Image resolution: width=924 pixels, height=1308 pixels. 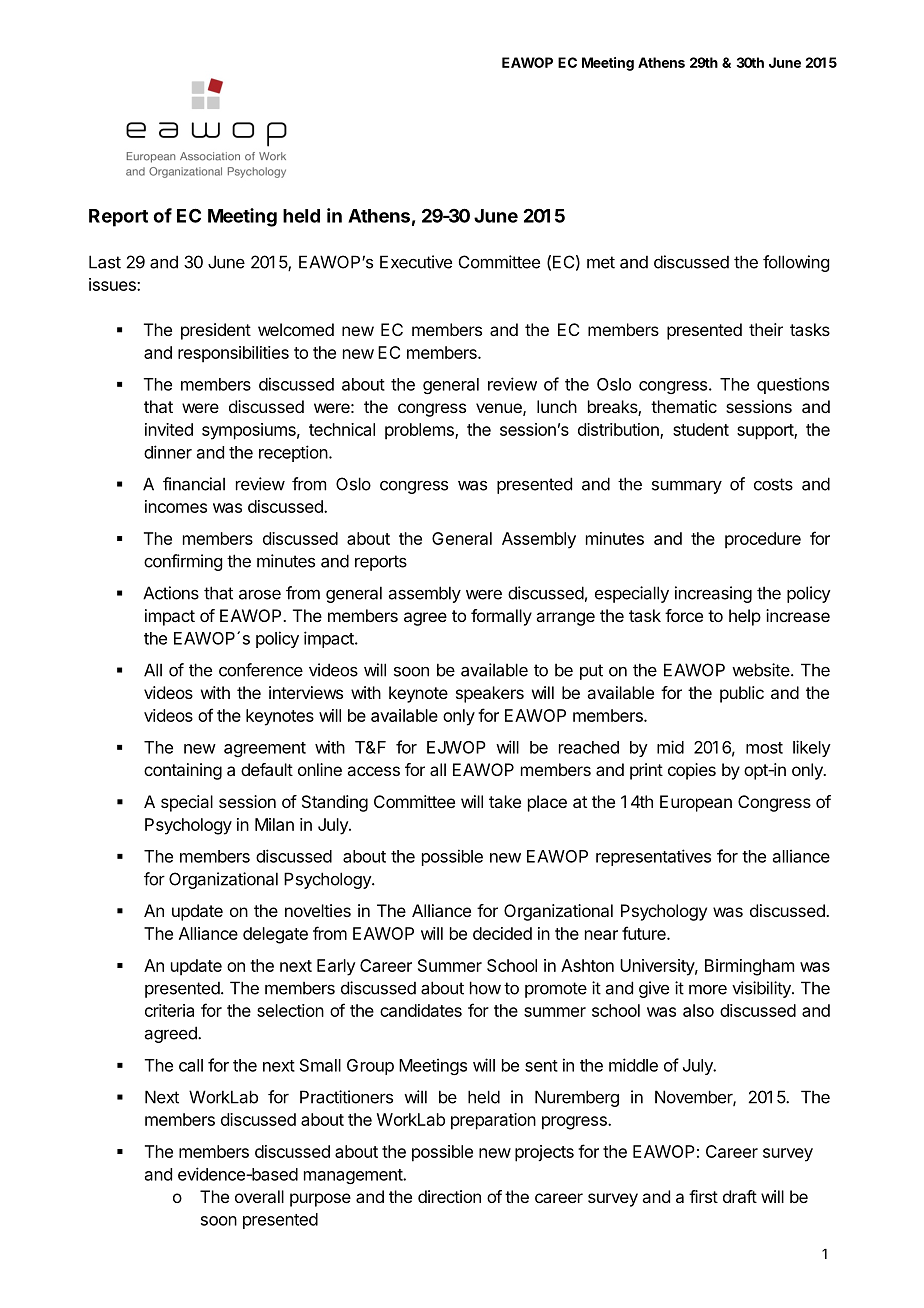 What do you see at coordinates (416, 262) in the document?
I see `Executive` at bounding box center [416, 262].
